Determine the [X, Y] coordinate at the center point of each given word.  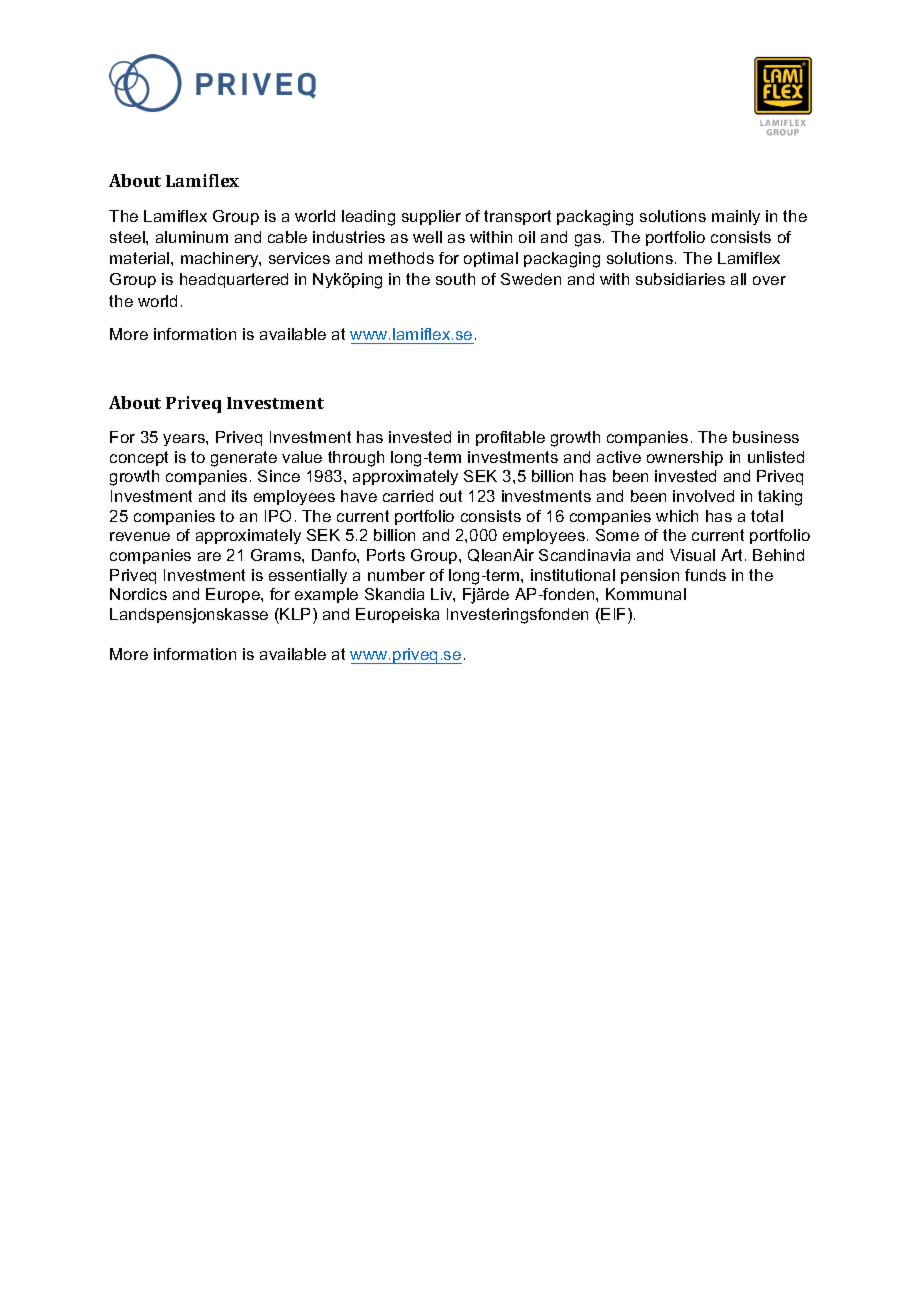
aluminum [192, 237]
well [427, 237]
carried [408, 496]
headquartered [234, 280]
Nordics [138, 594]
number [396, 575]
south [455, 279]
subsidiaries [680, 279]
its [239, 496]
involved [703, 496]
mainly [736, 217]
